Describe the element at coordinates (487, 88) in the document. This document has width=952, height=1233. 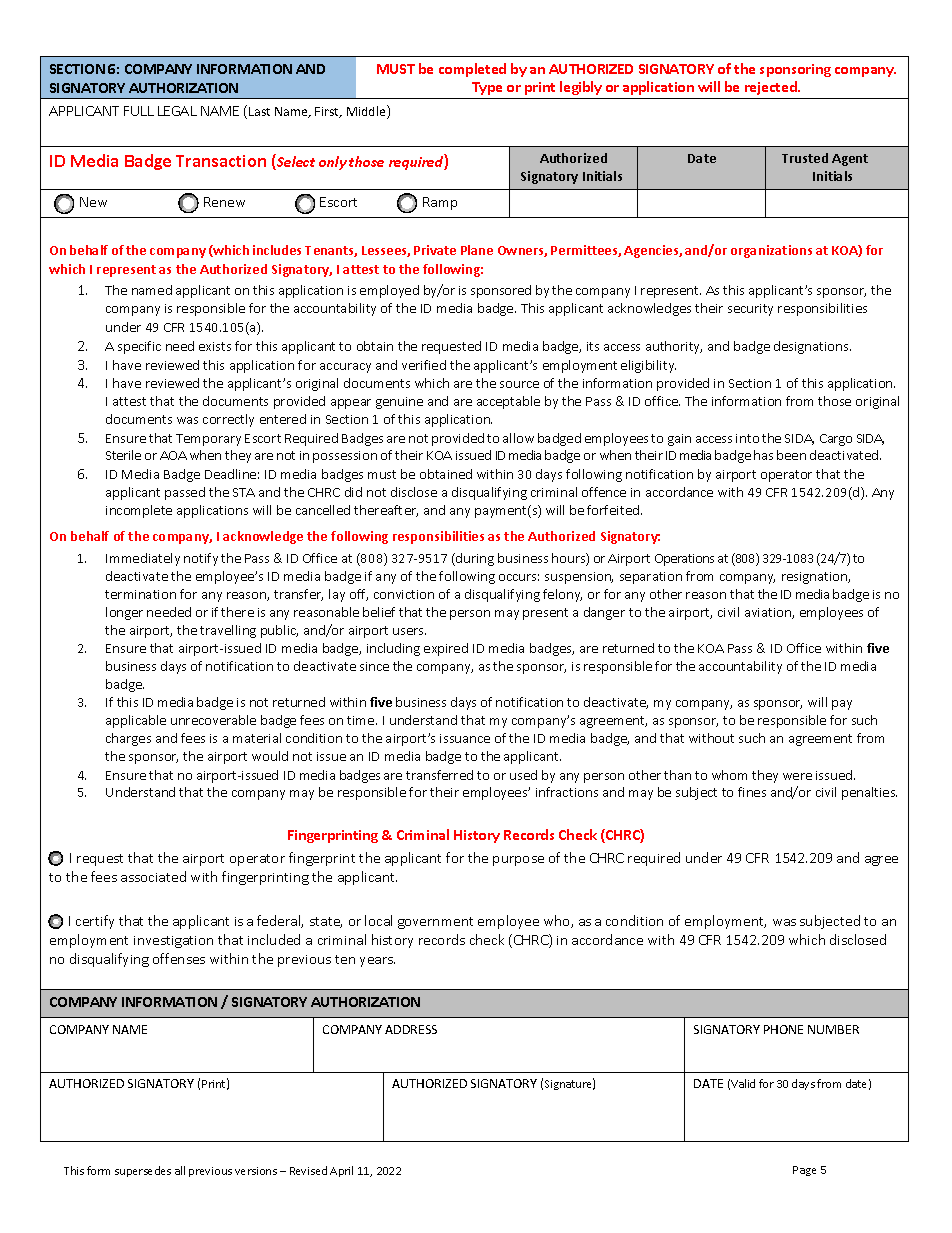
I see `Type` at that location.
